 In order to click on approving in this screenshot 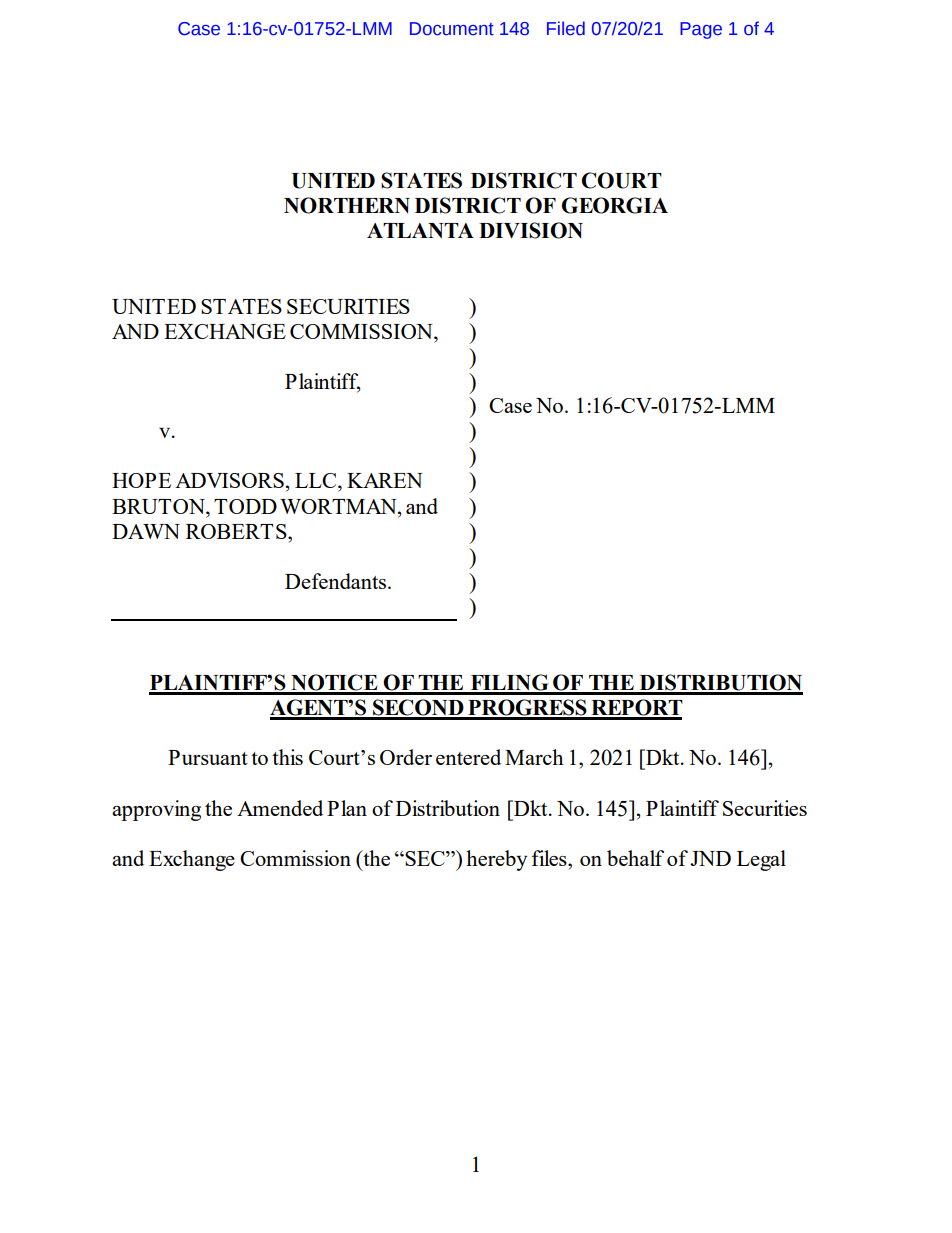, I will do `click(156, 810)`.
